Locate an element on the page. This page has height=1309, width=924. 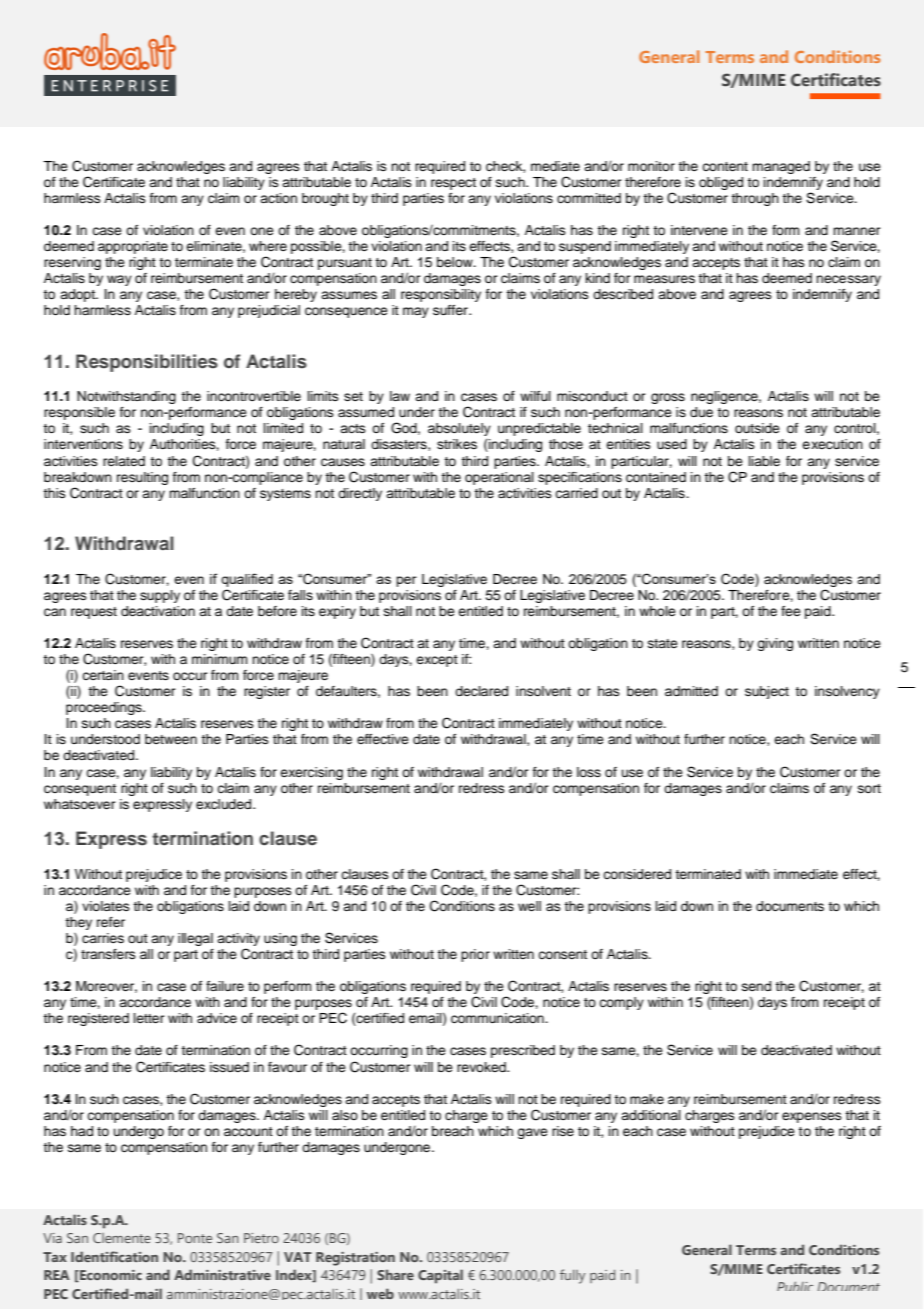
supply is located at coordinates (160, 596).
